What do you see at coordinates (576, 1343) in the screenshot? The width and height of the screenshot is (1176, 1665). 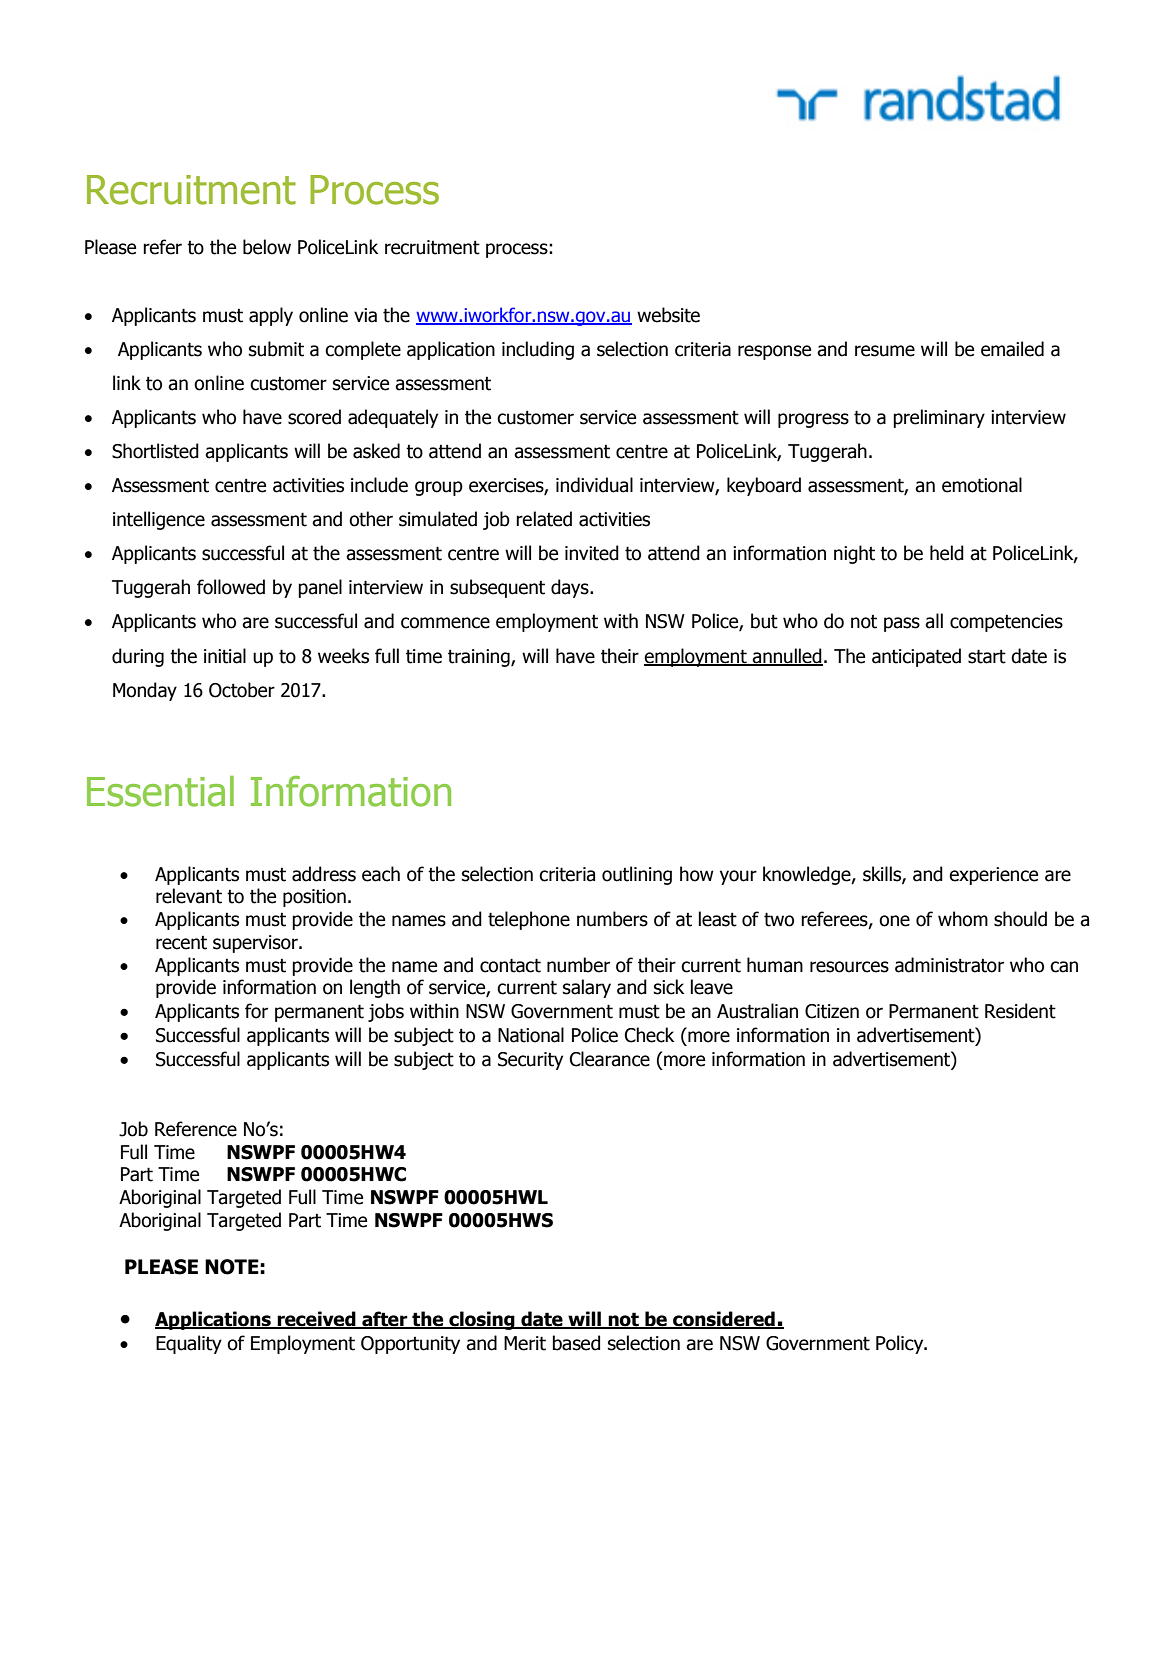 I see `based` at bounding box center [576, 1343].
